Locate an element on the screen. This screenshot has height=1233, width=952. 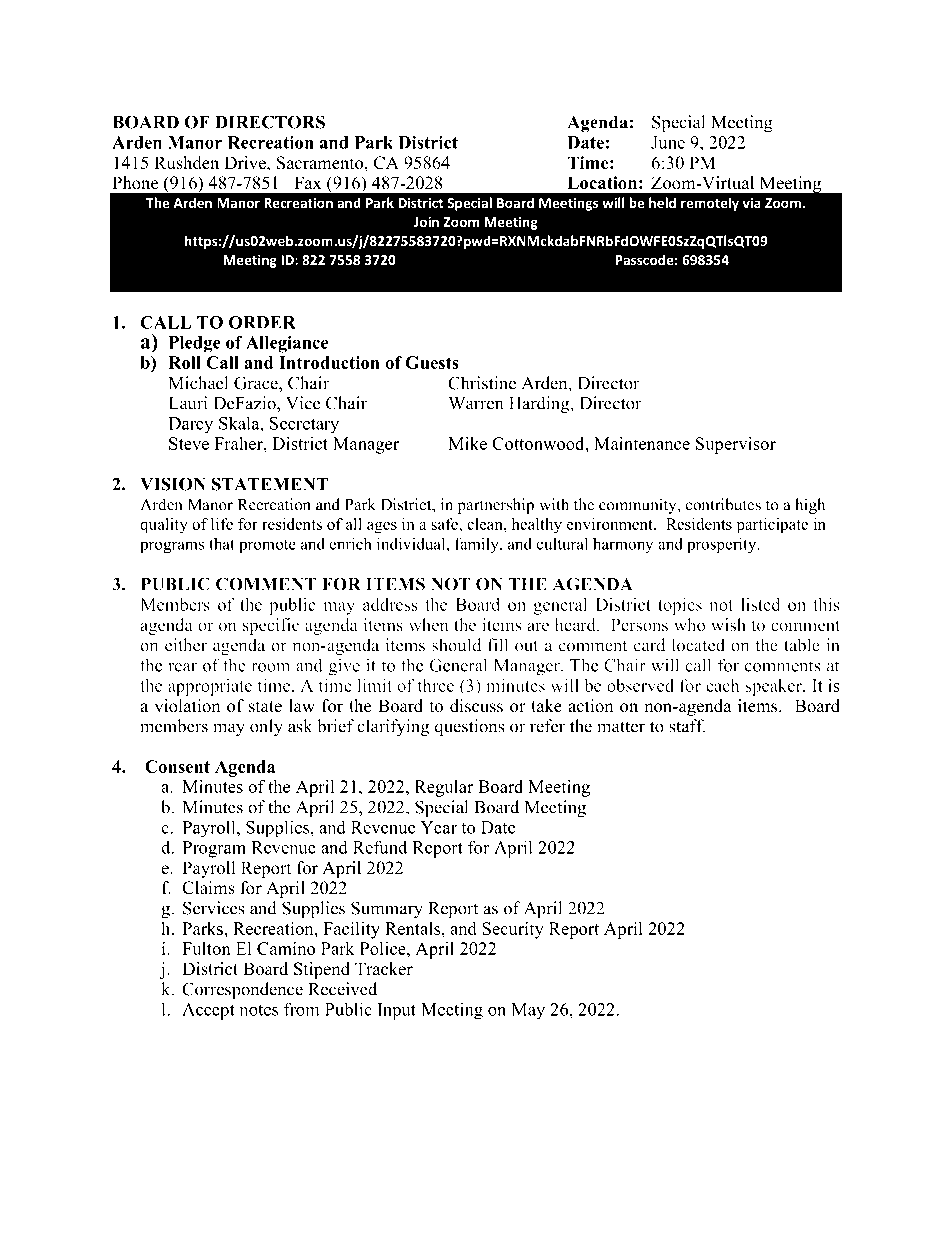
that is located at coordinates (222, 543).
